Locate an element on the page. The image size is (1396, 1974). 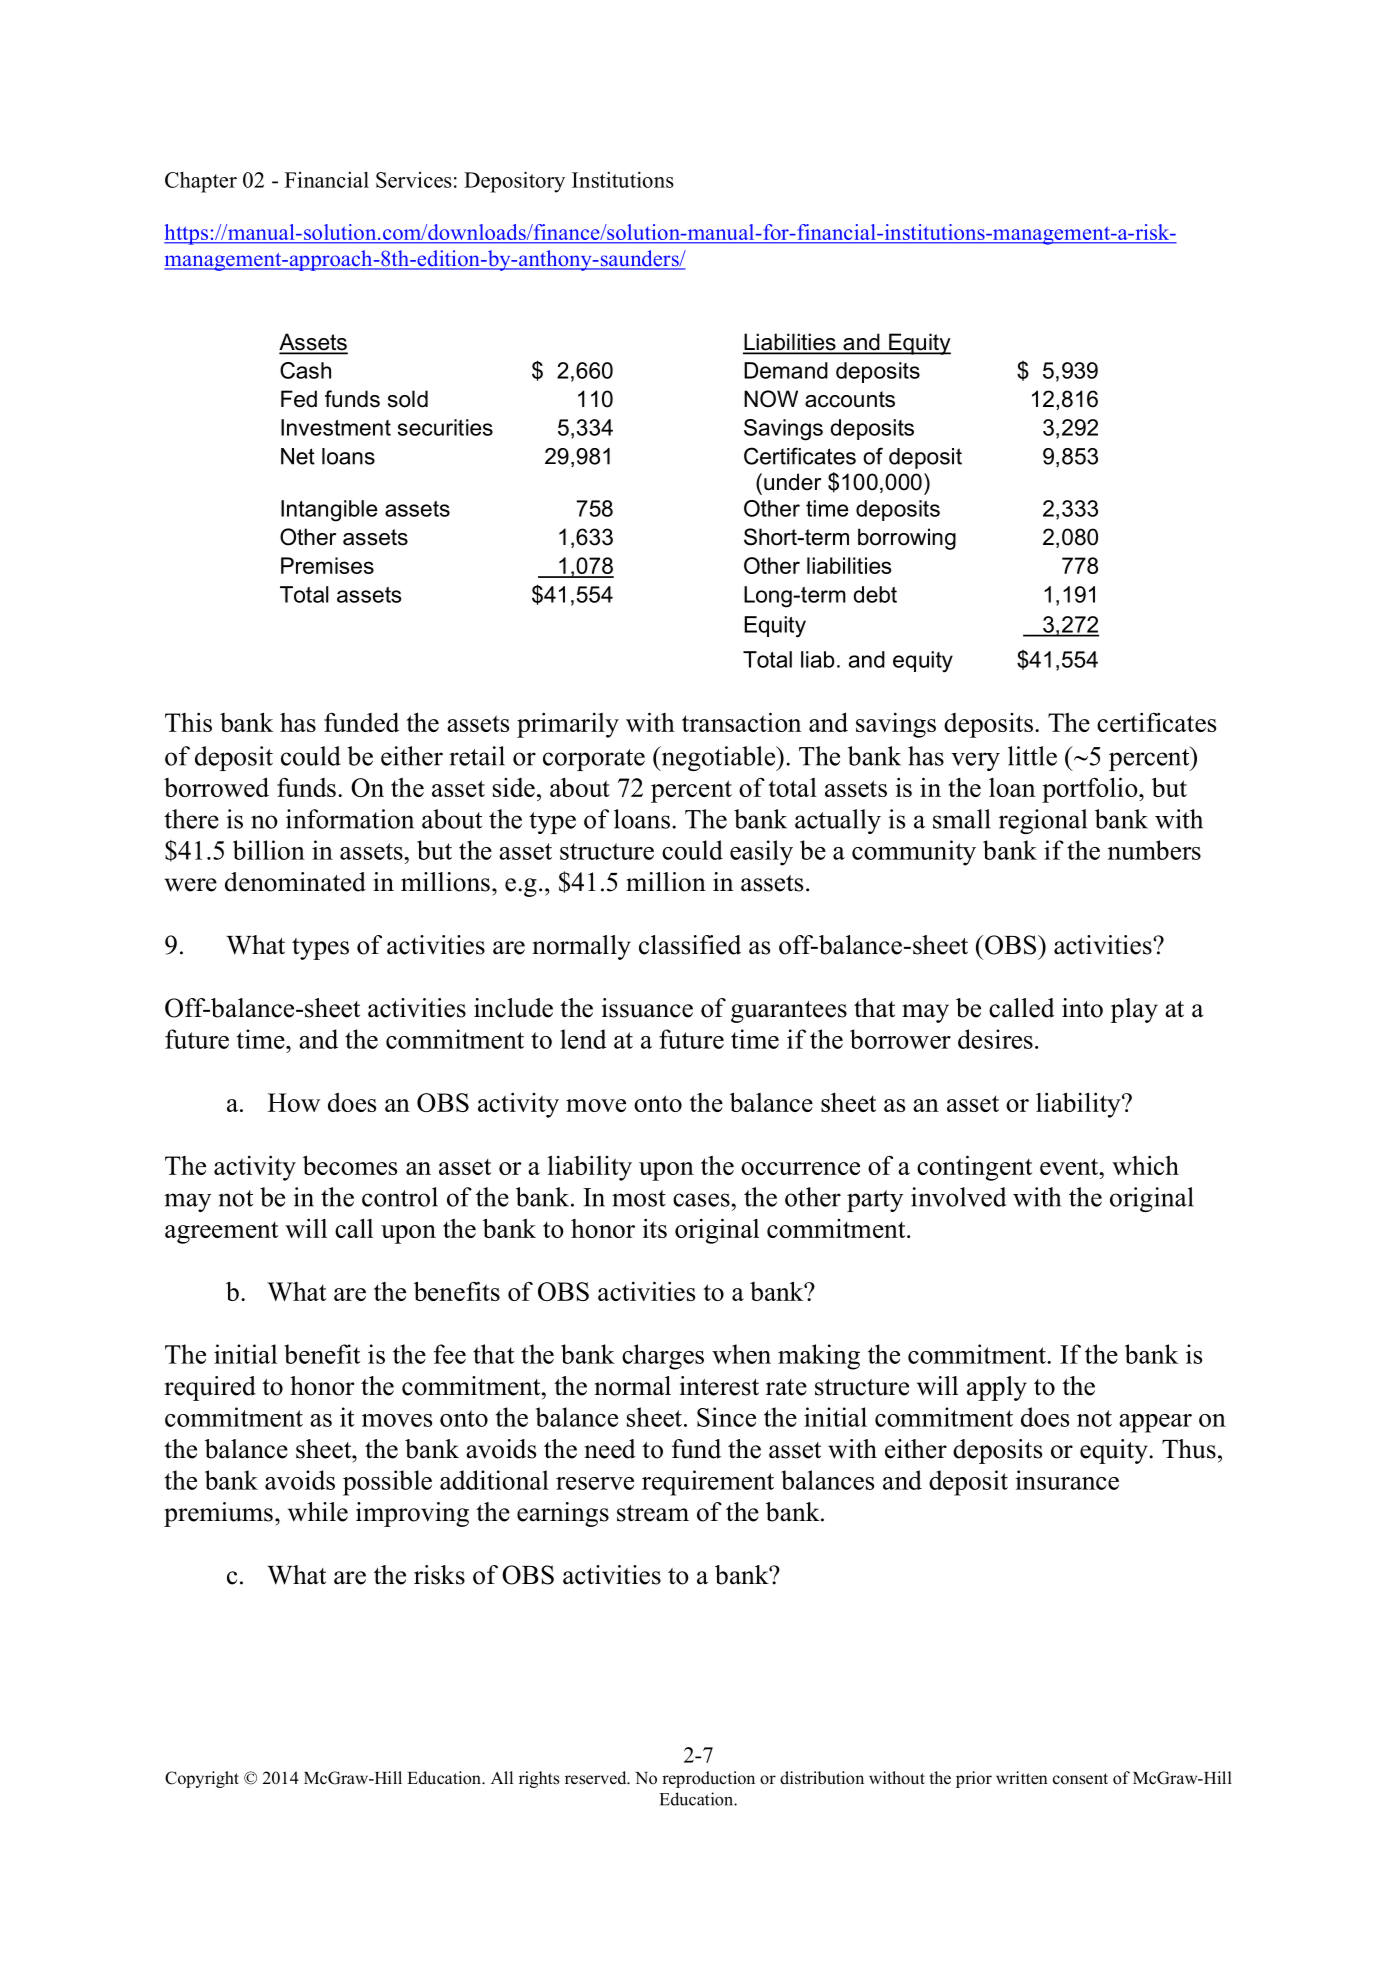
denominated is located at coordinates (295, 882).
